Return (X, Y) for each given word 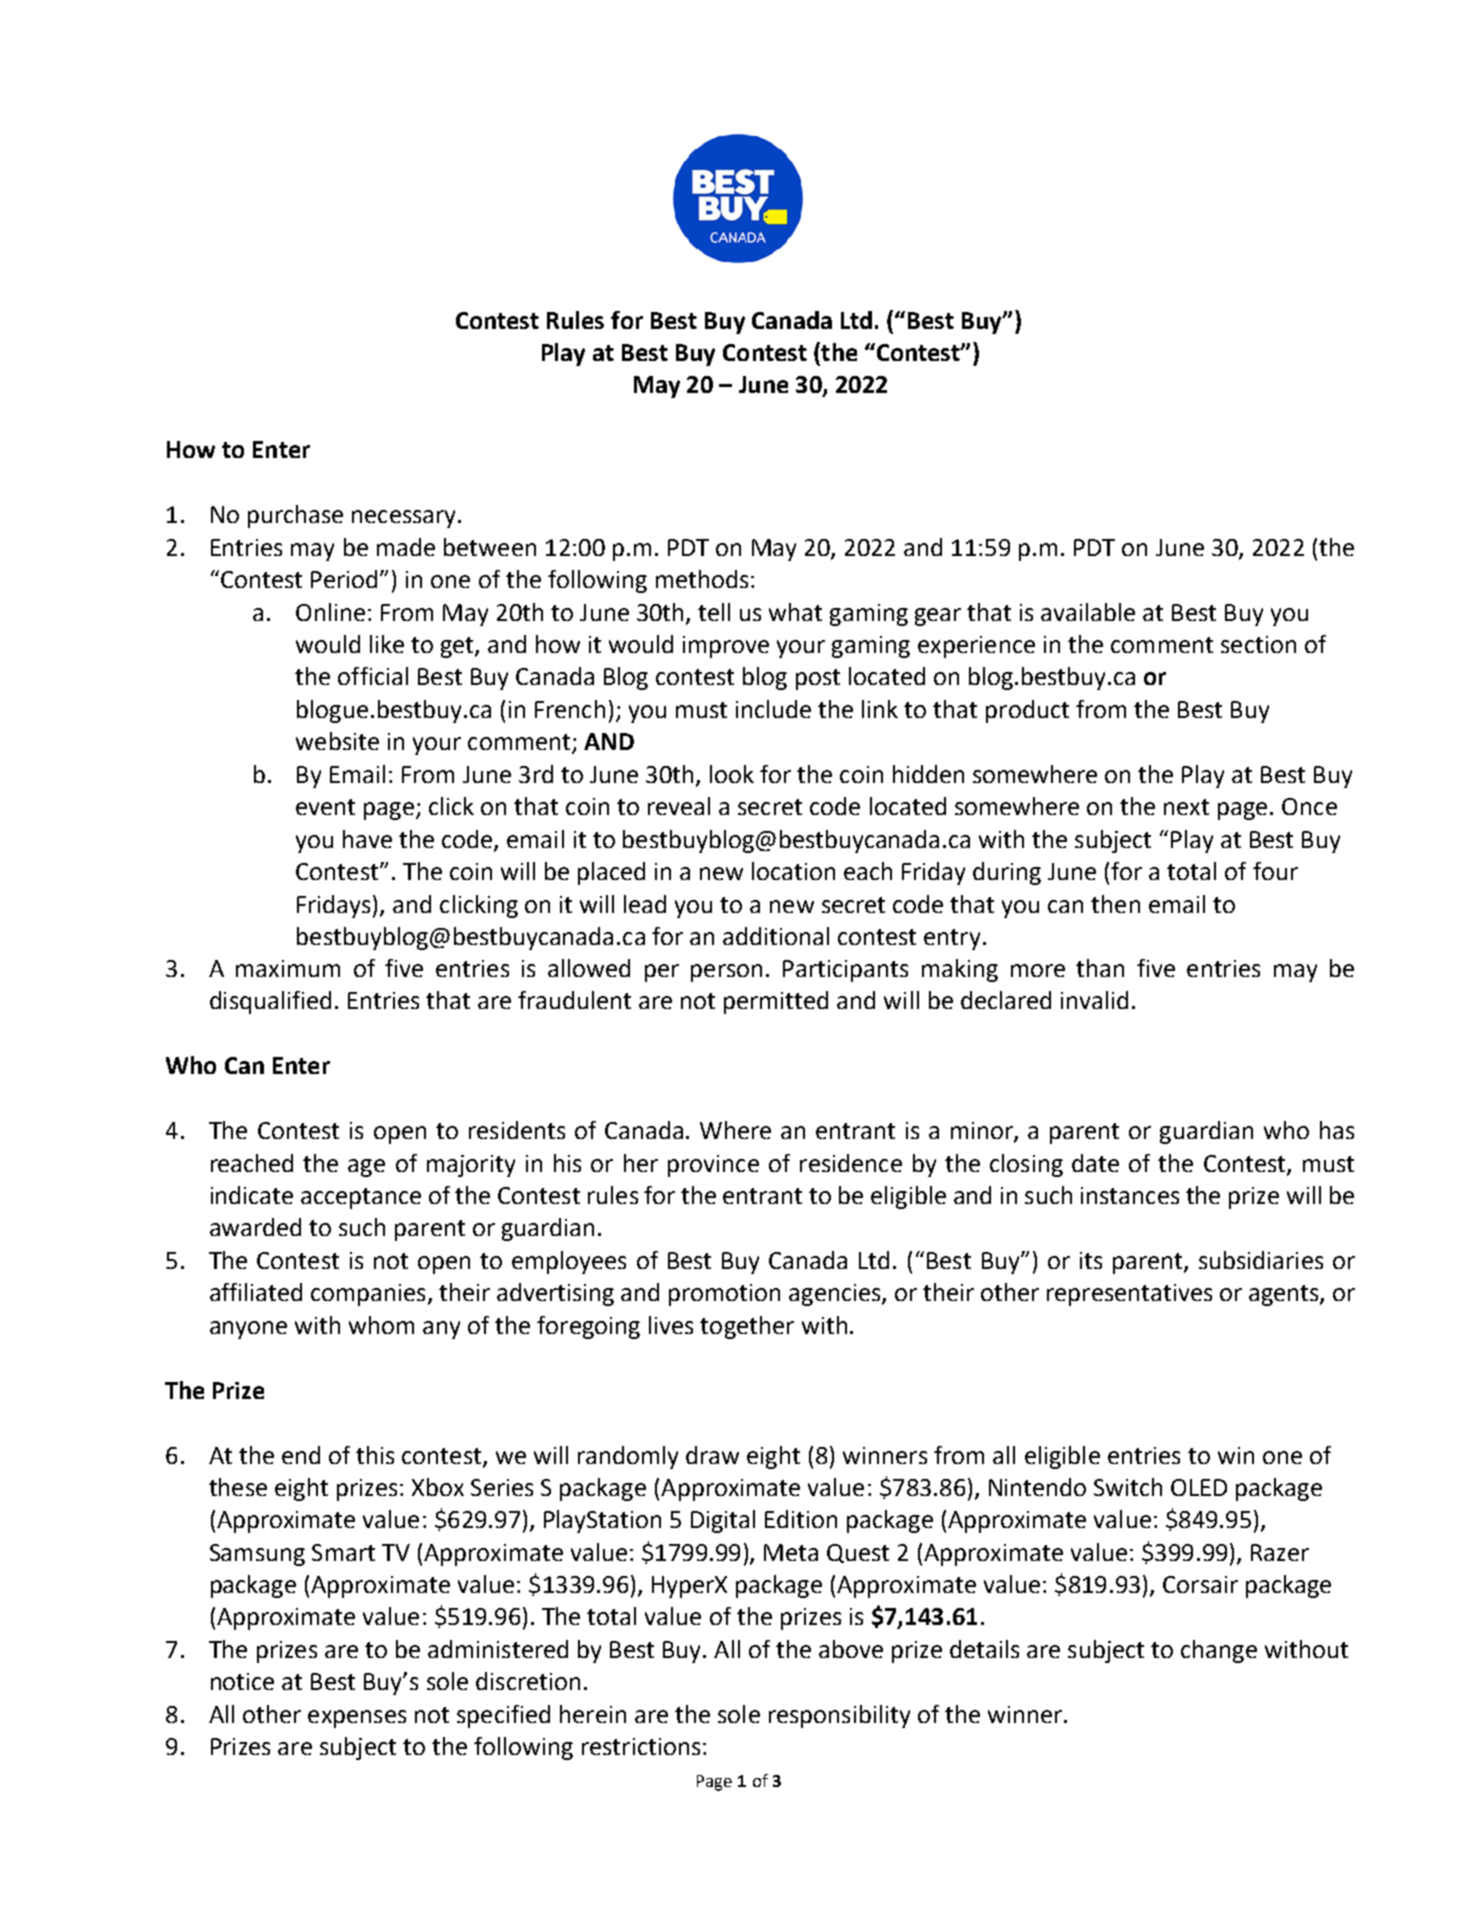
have (367, 839)
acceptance (361, 1198)
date (1095, 1163)
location (793, 871)
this (375, 1455)
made (406, 547)
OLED (1199, 1487)
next (1186, 807)
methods (702, 579)
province (713, 1166)
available (1088, 612)
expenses (357, 1719)
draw (712, 1455)
